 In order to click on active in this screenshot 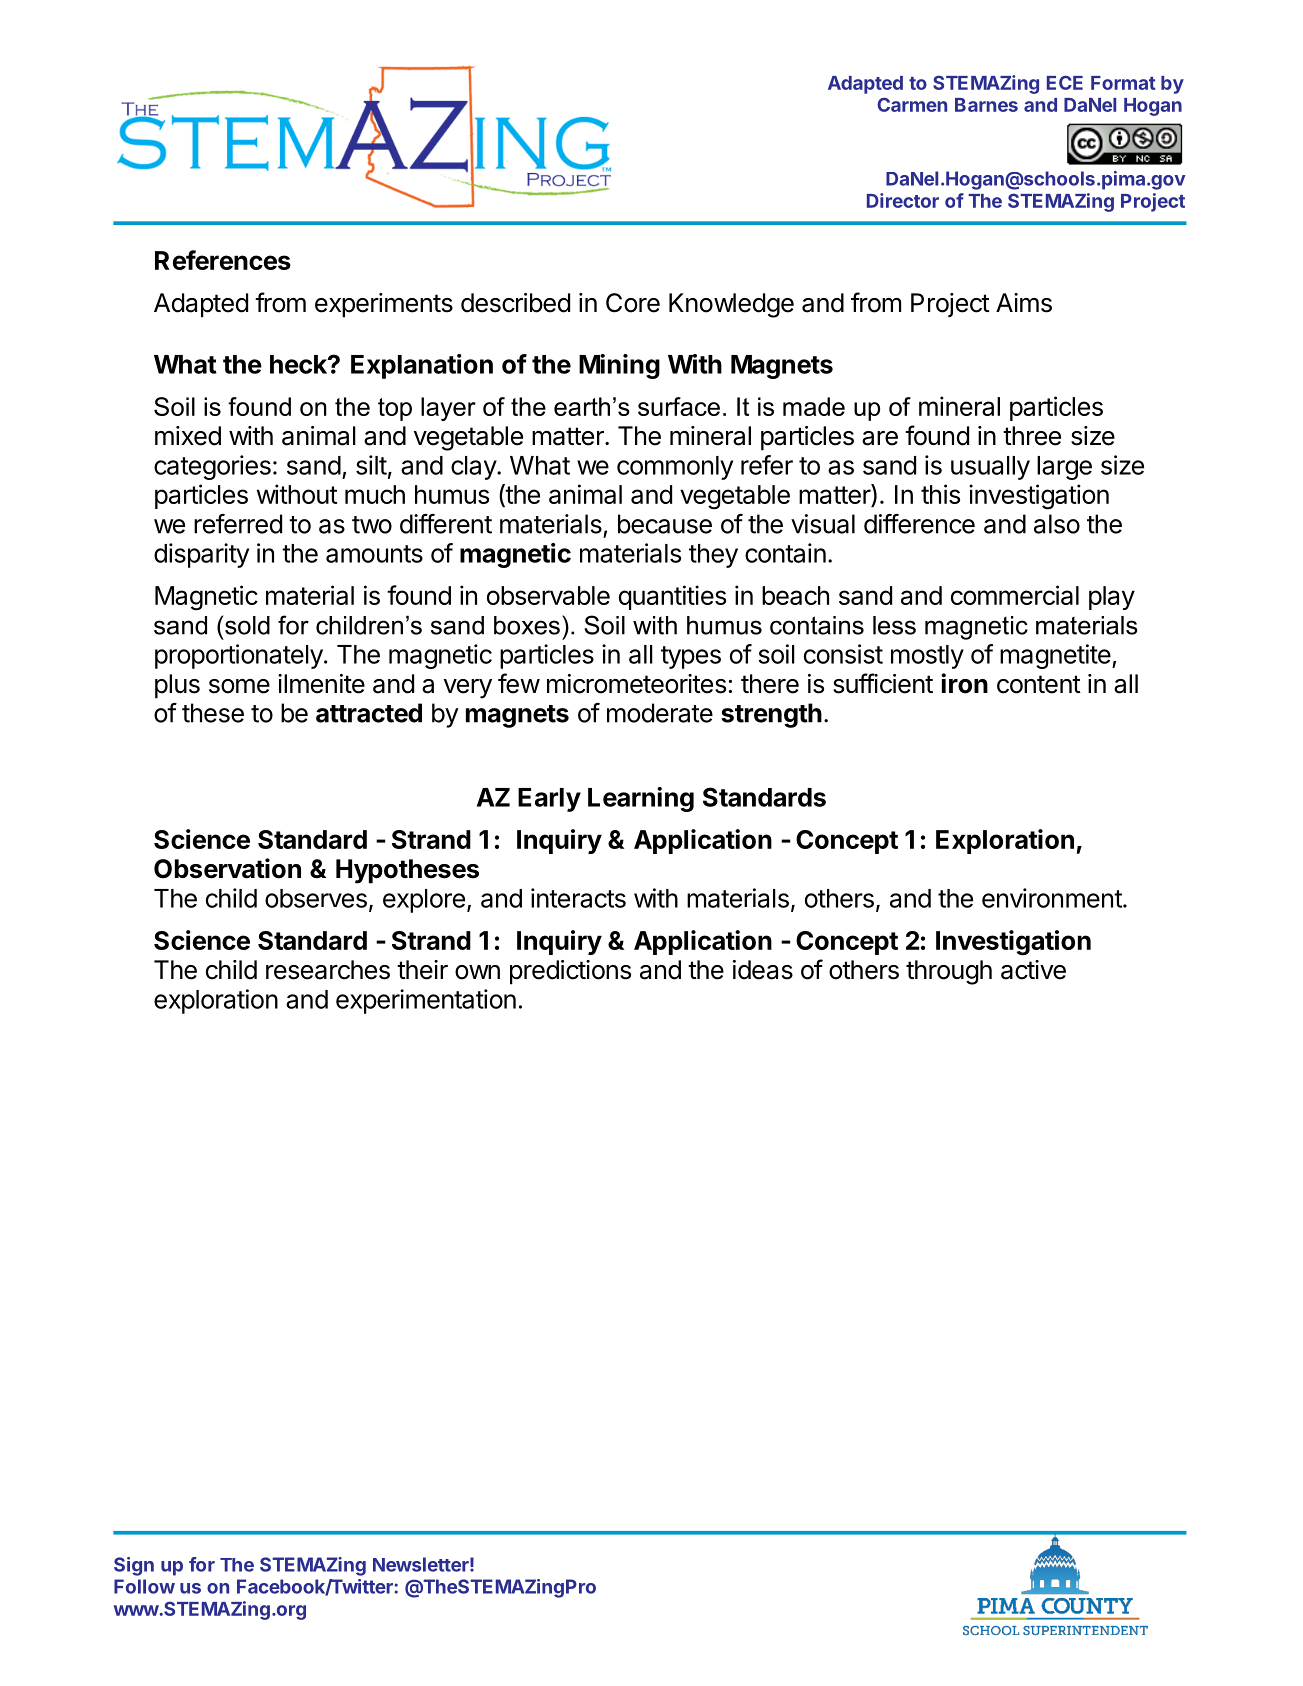, I will do `click(1033, 970)`.
